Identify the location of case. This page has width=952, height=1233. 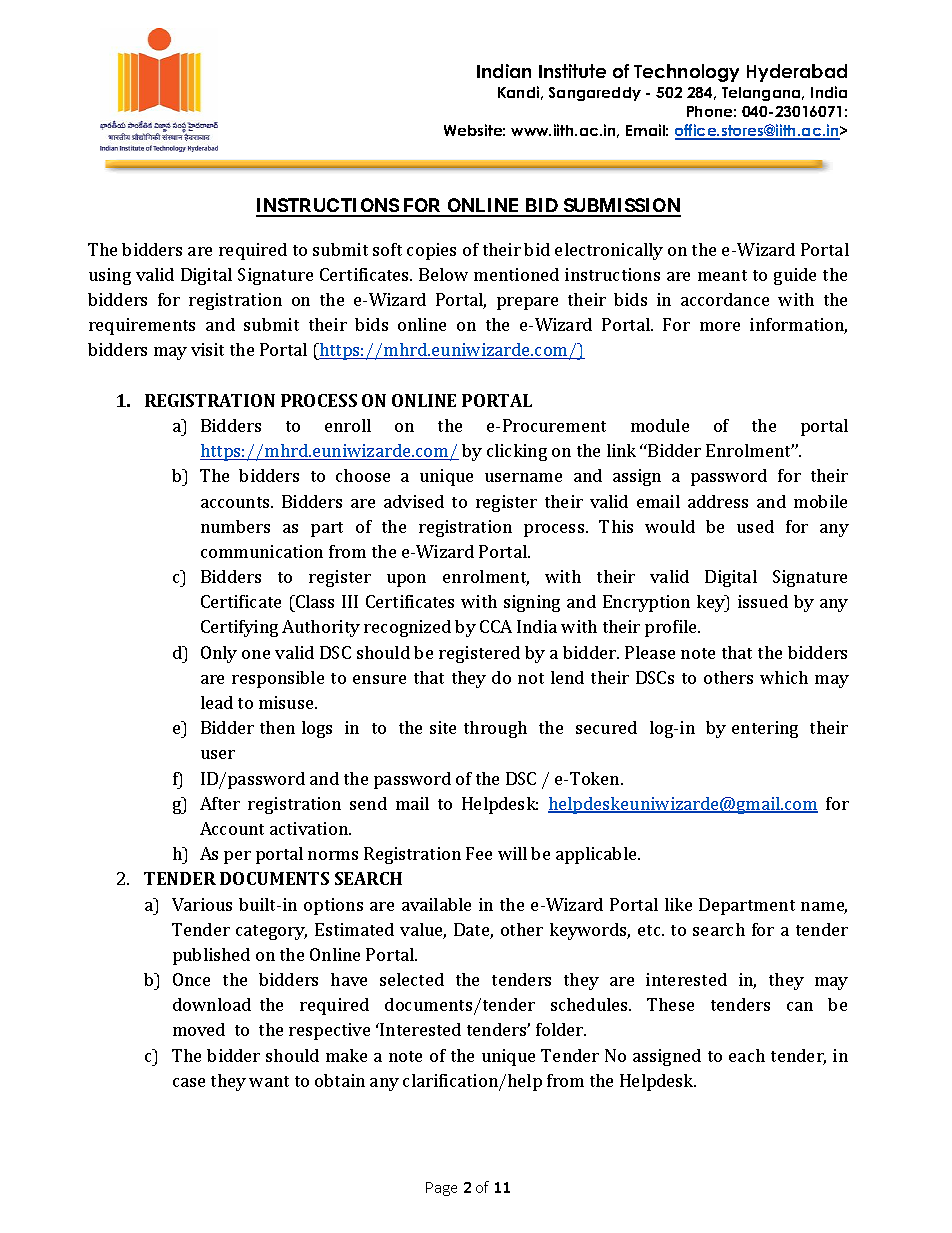
(189, 1082).
